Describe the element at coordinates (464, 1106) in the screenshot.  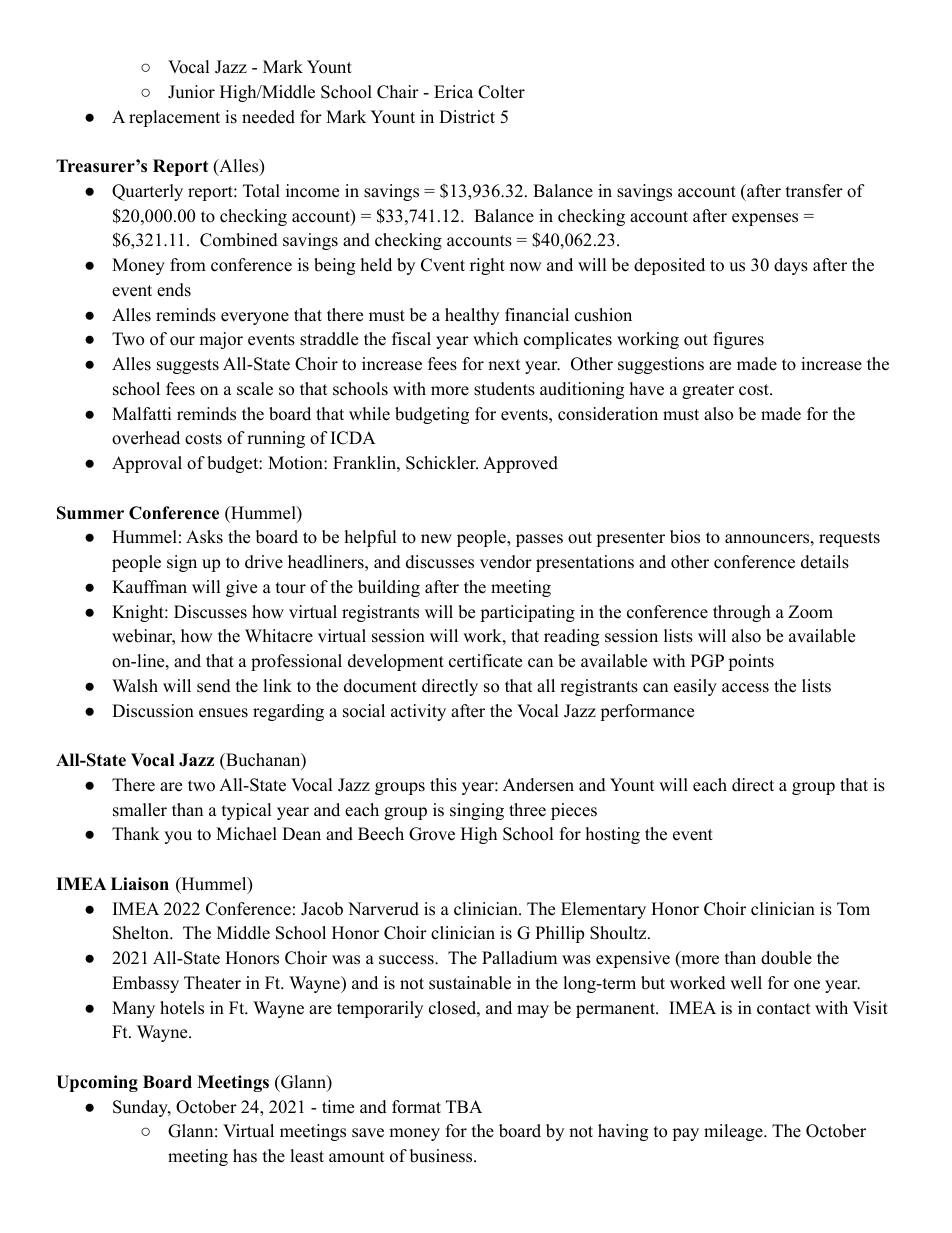
I see `TBA` at that location.
